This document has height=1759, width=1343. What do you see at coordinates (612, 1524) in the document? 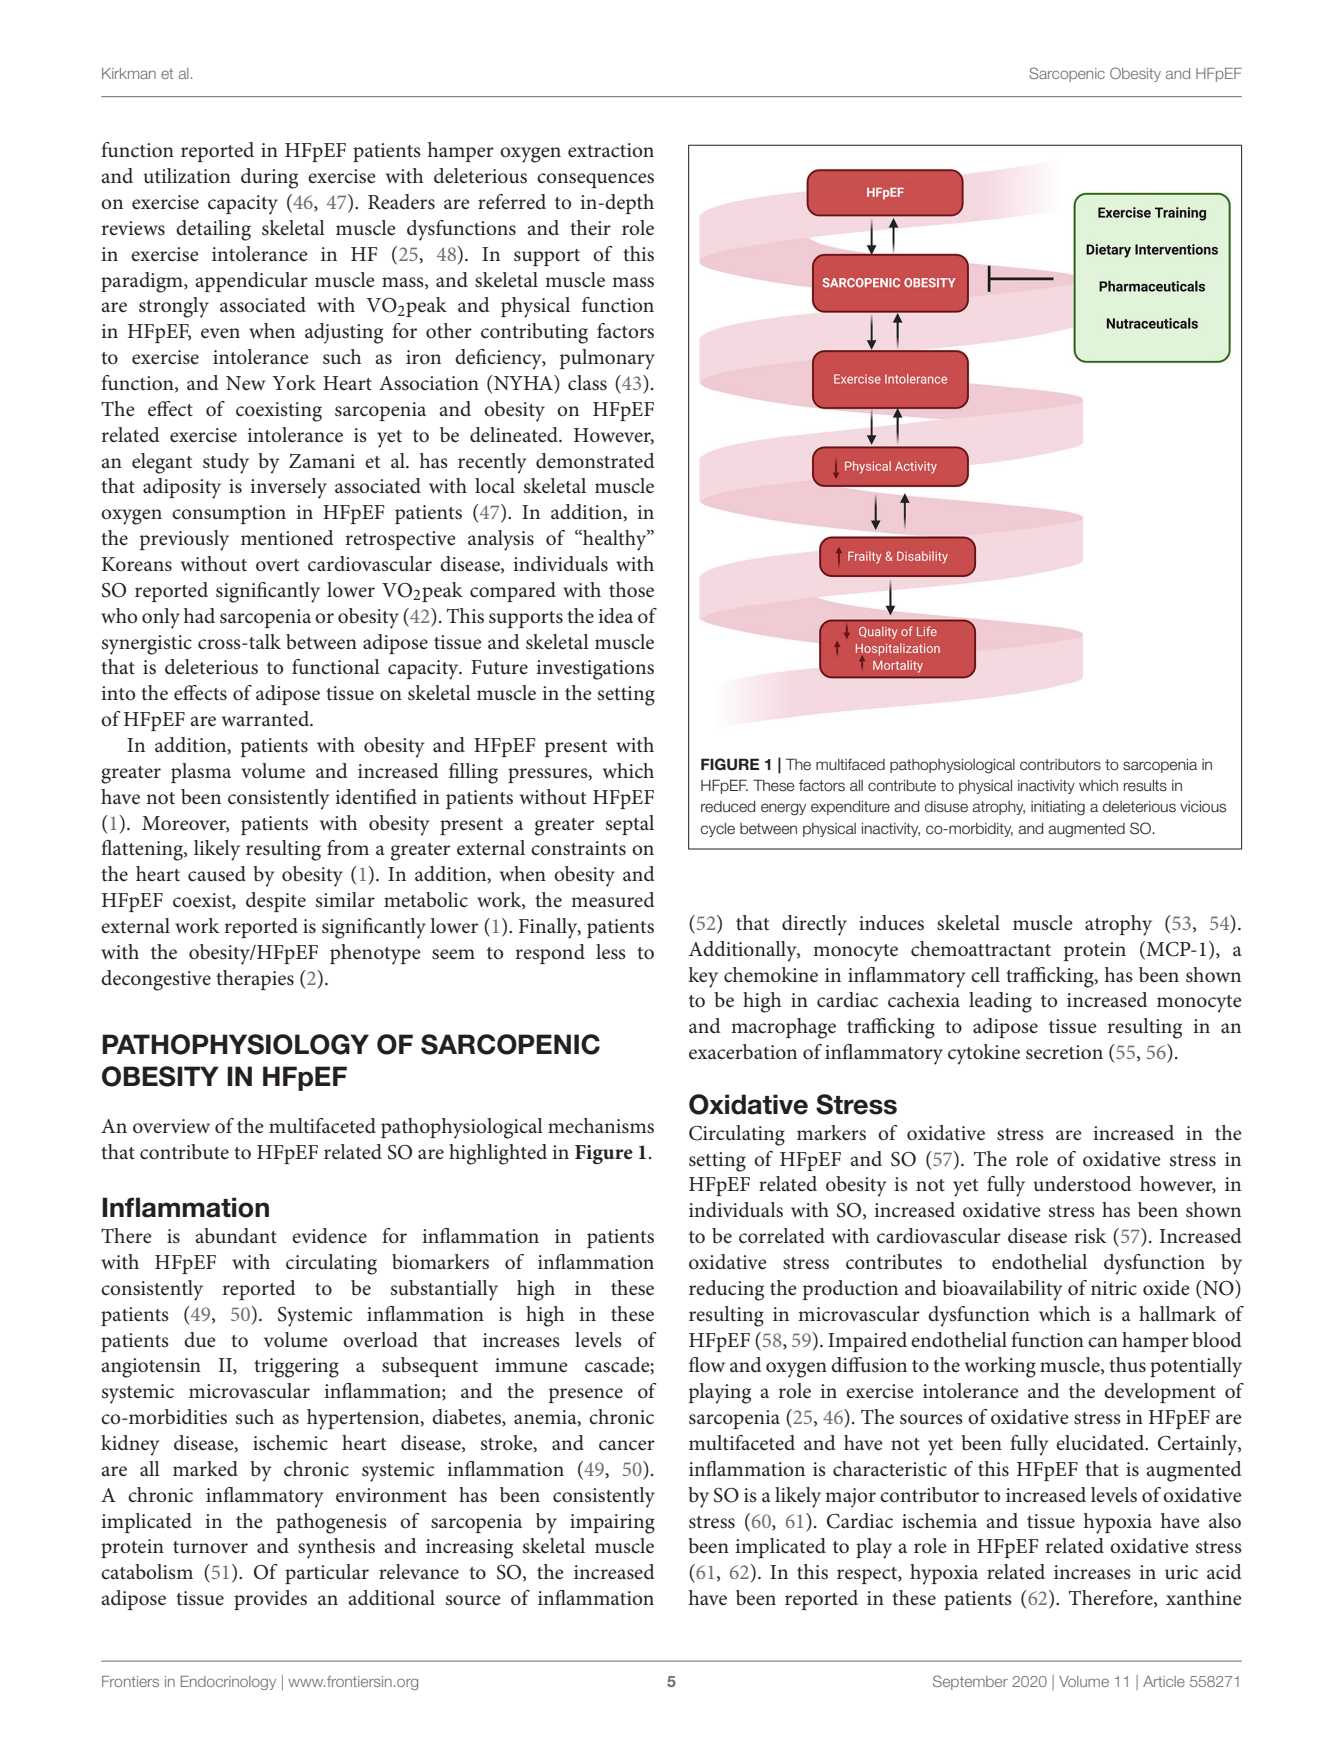
I see `impairing` at bounding box center [612, 1524].
